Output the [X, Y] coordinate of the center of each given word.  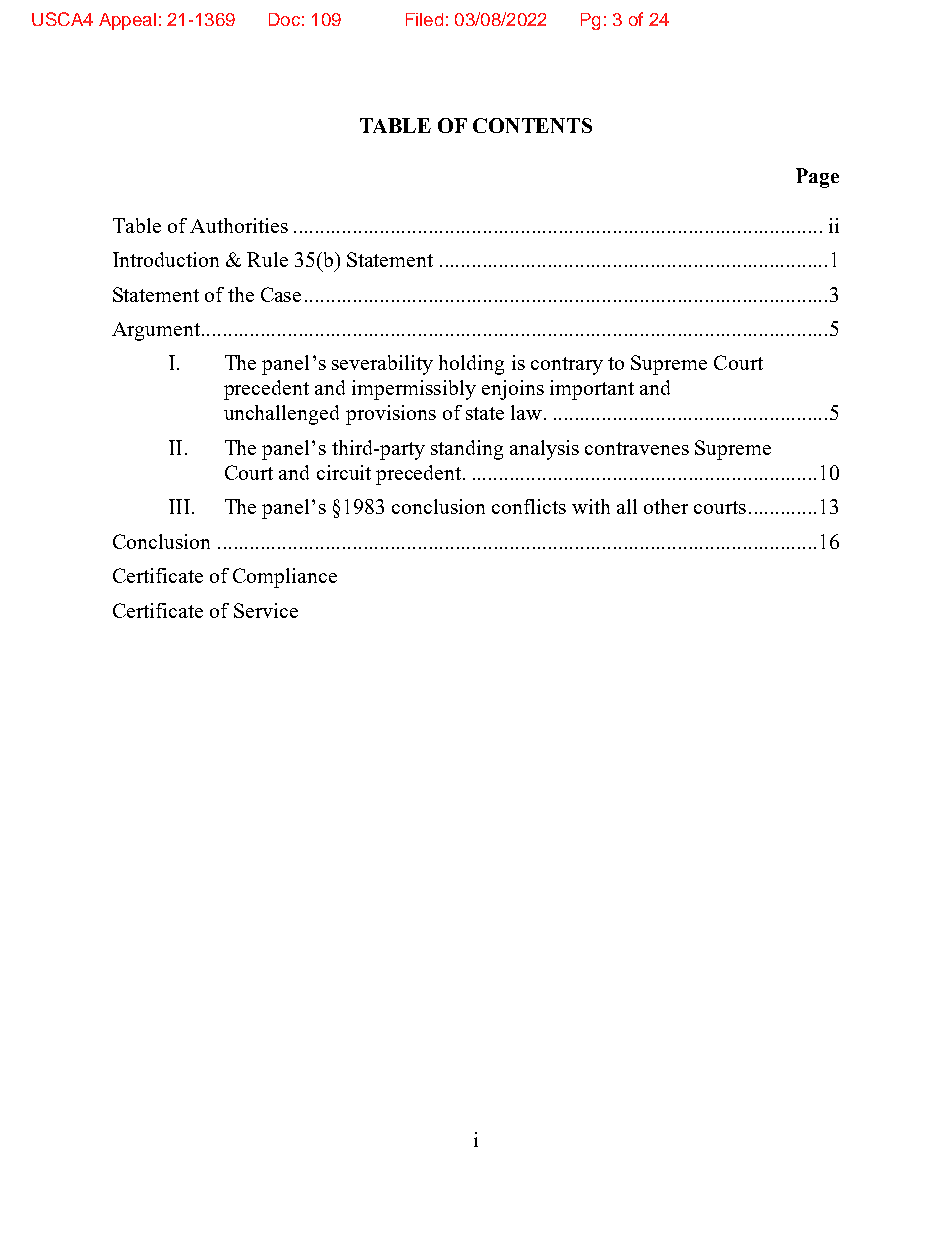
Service [266, 610]
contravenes [637, 448]
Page [817, 178]
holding [471, 365]
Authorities [239, 225]
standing [467, 450]
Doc [284, 19]
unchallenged [281, 415]
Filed [424, 19]
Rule [267, 259]
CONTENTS [532, 125]
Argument [157, 331]
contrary [567, 366]
